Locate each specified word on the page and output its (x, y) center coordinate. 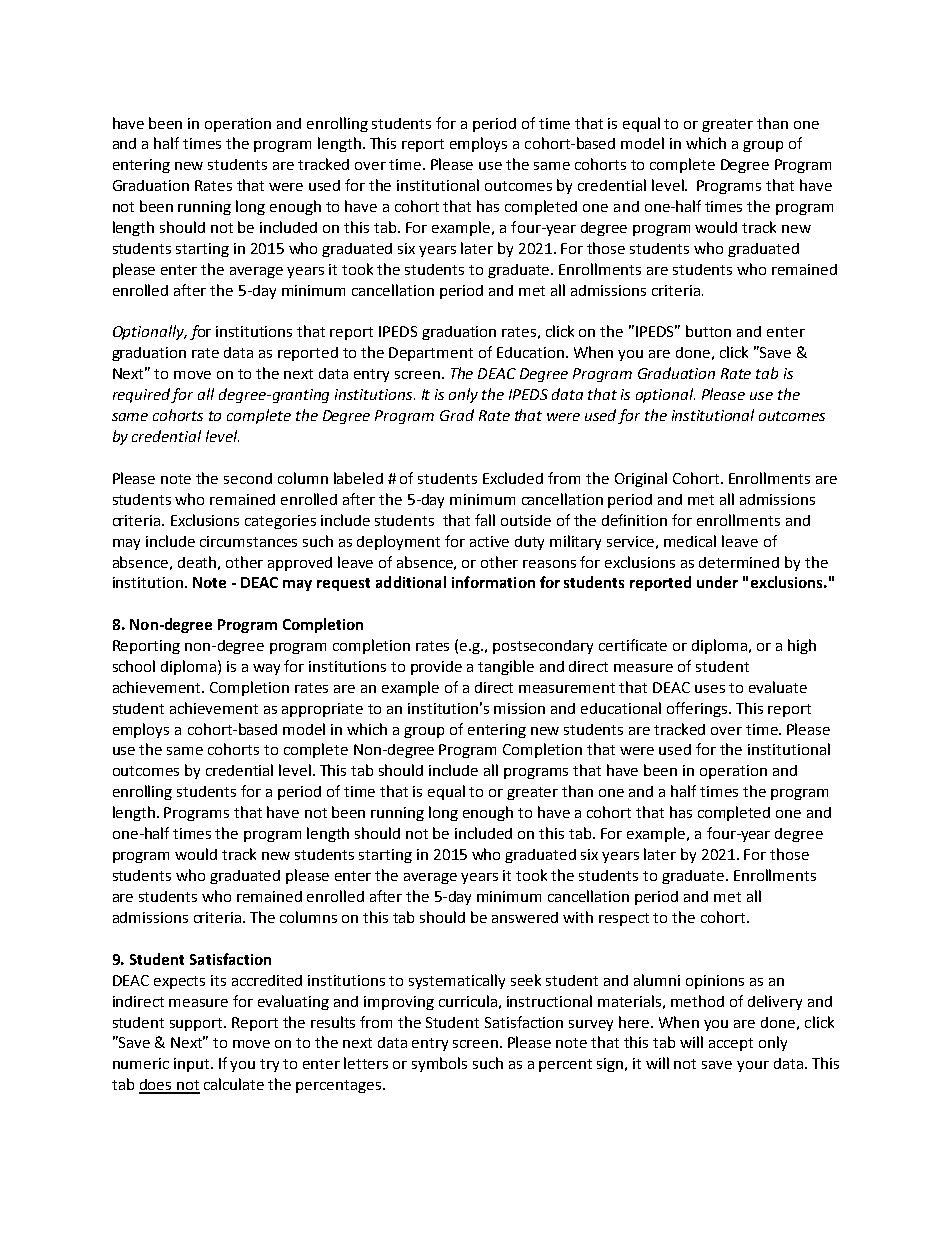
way (266, 669)
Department (431, 354)
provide (436, 668)
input (193, 1065)
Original (641, 479)
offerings (698, 709)
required (142, 395)
